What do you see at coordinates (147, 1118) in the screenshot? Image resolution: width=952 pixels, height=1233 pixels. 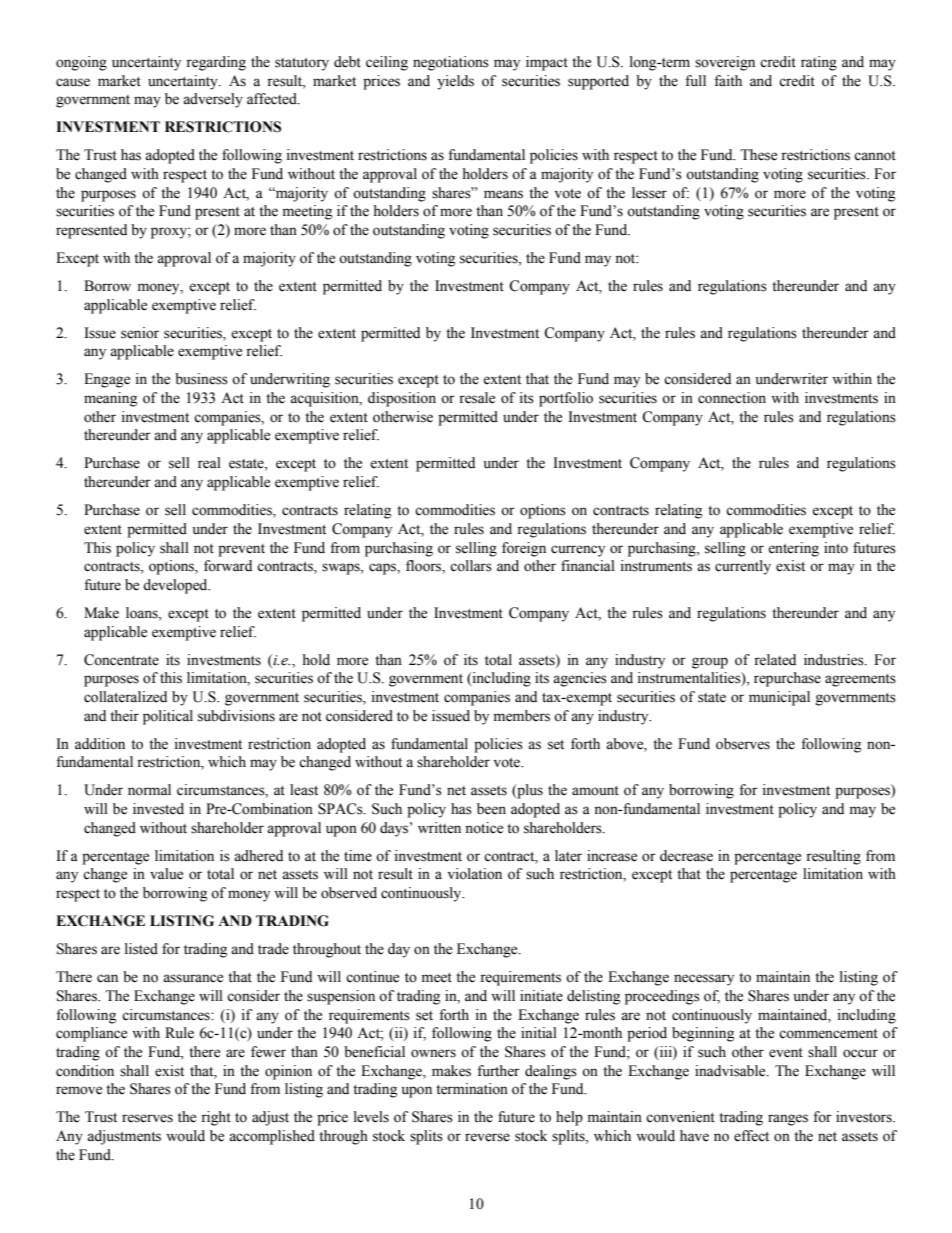 I see `reserves` at bounding box center [147, 1118].
